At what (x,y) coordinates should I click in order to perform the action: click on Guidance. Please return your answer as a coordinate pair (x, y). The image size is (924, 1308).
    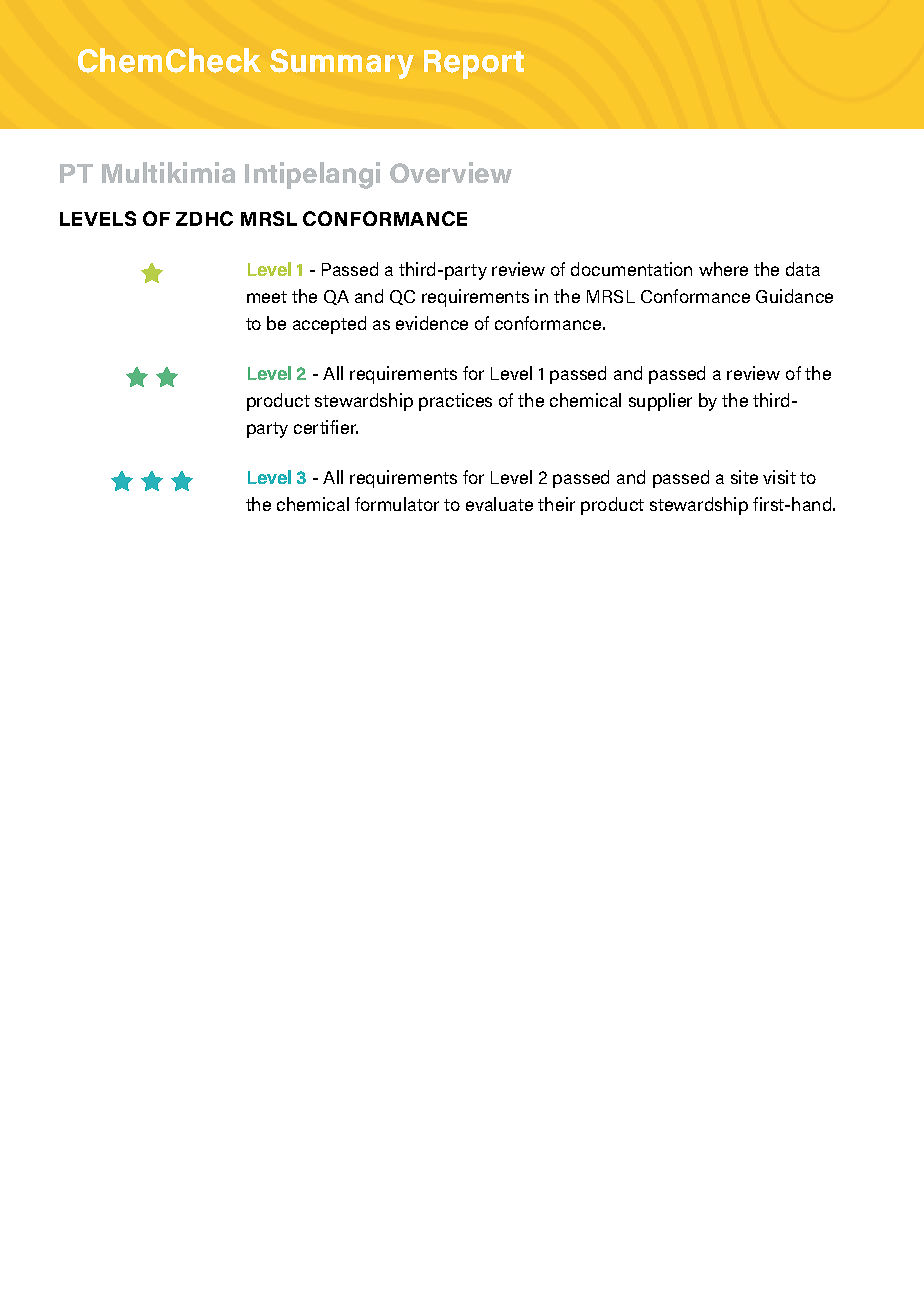
    Looking at the image, I should click on (794, 296).
